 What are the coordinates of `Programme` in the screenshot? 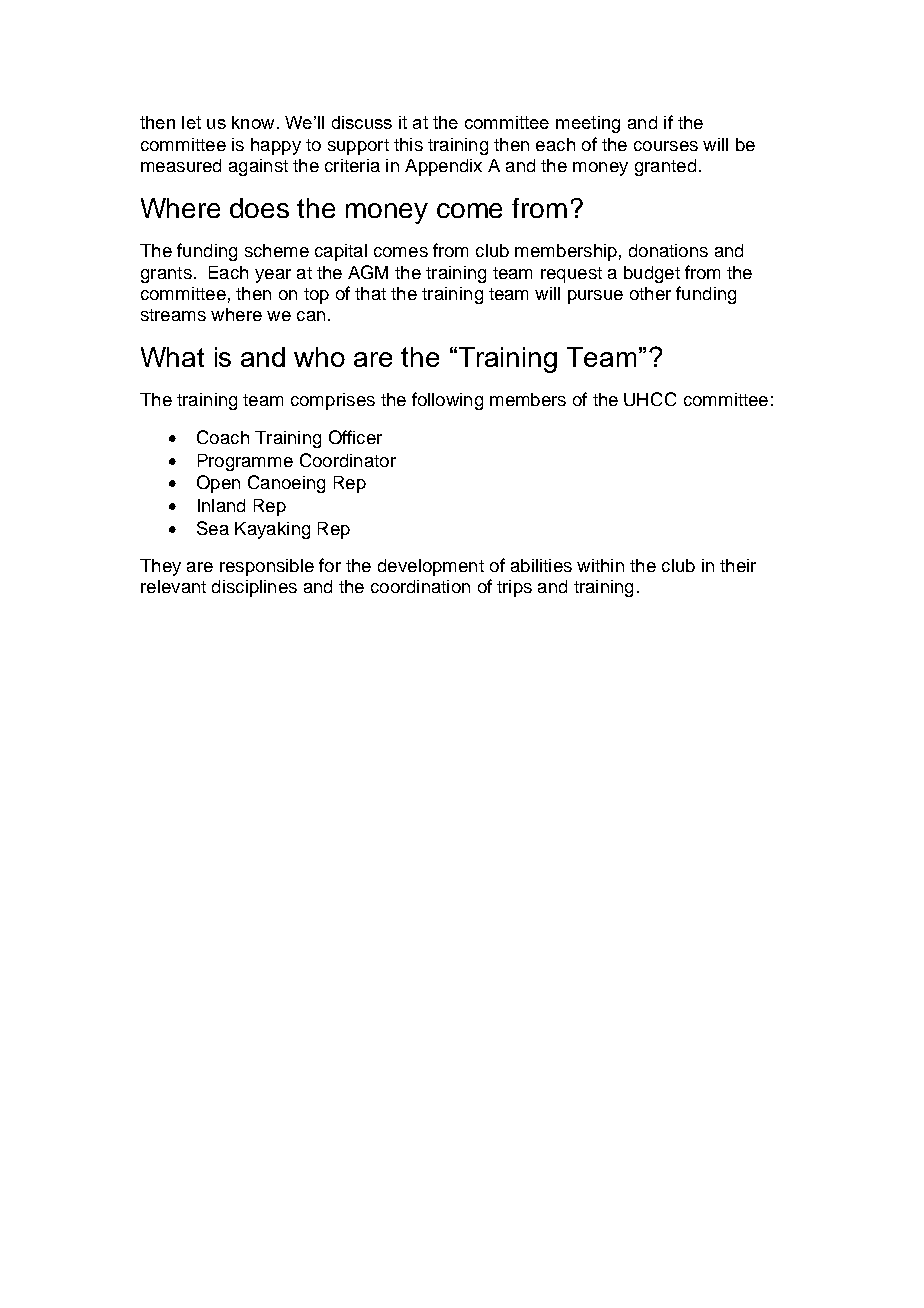 It's located at (245, 462).
